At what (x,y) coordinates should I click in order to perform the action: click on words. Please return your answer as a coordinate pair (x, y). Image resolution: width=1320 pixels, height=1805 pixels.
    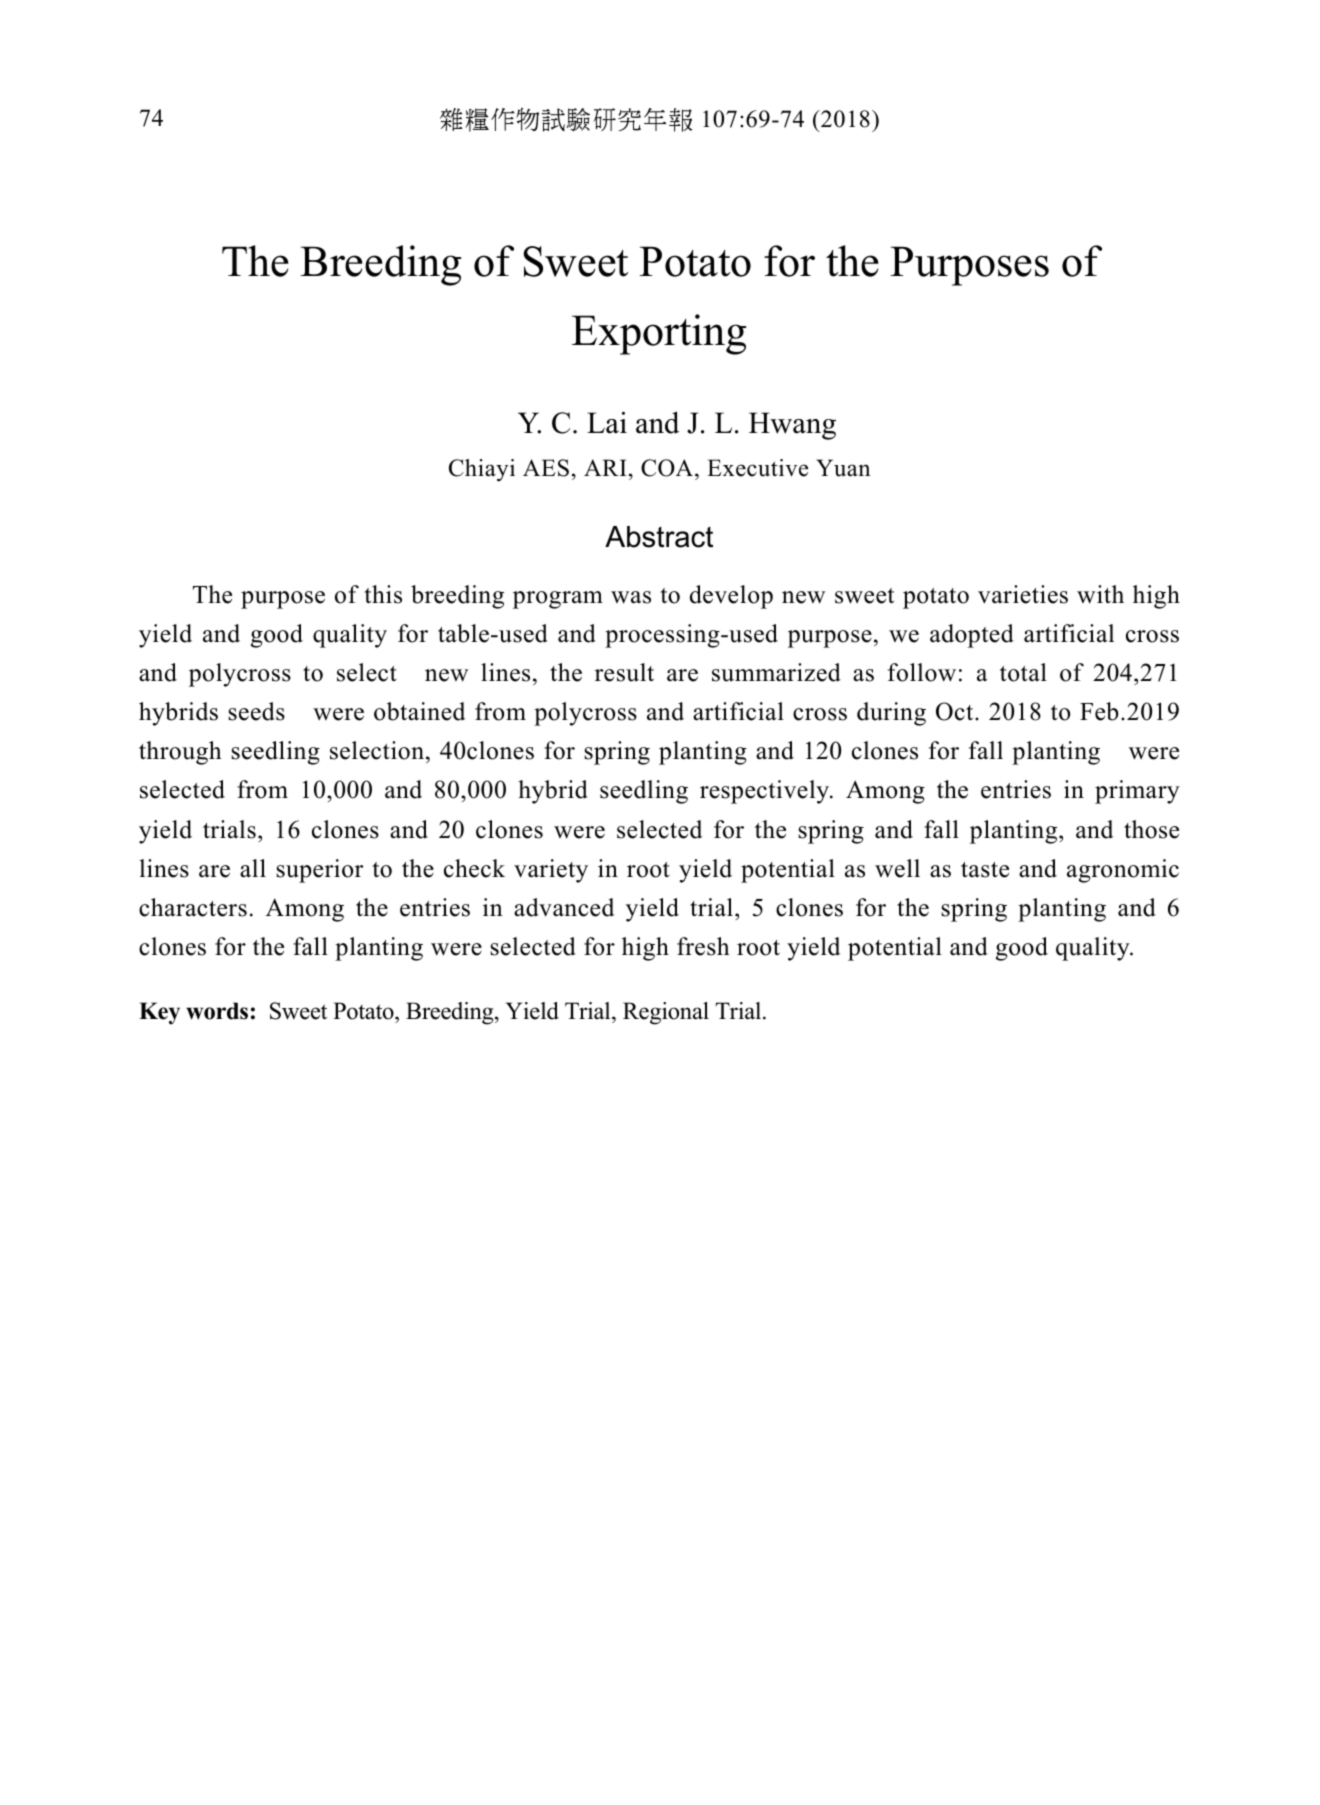
    Looking at the image, I should click on (217, 1011).
